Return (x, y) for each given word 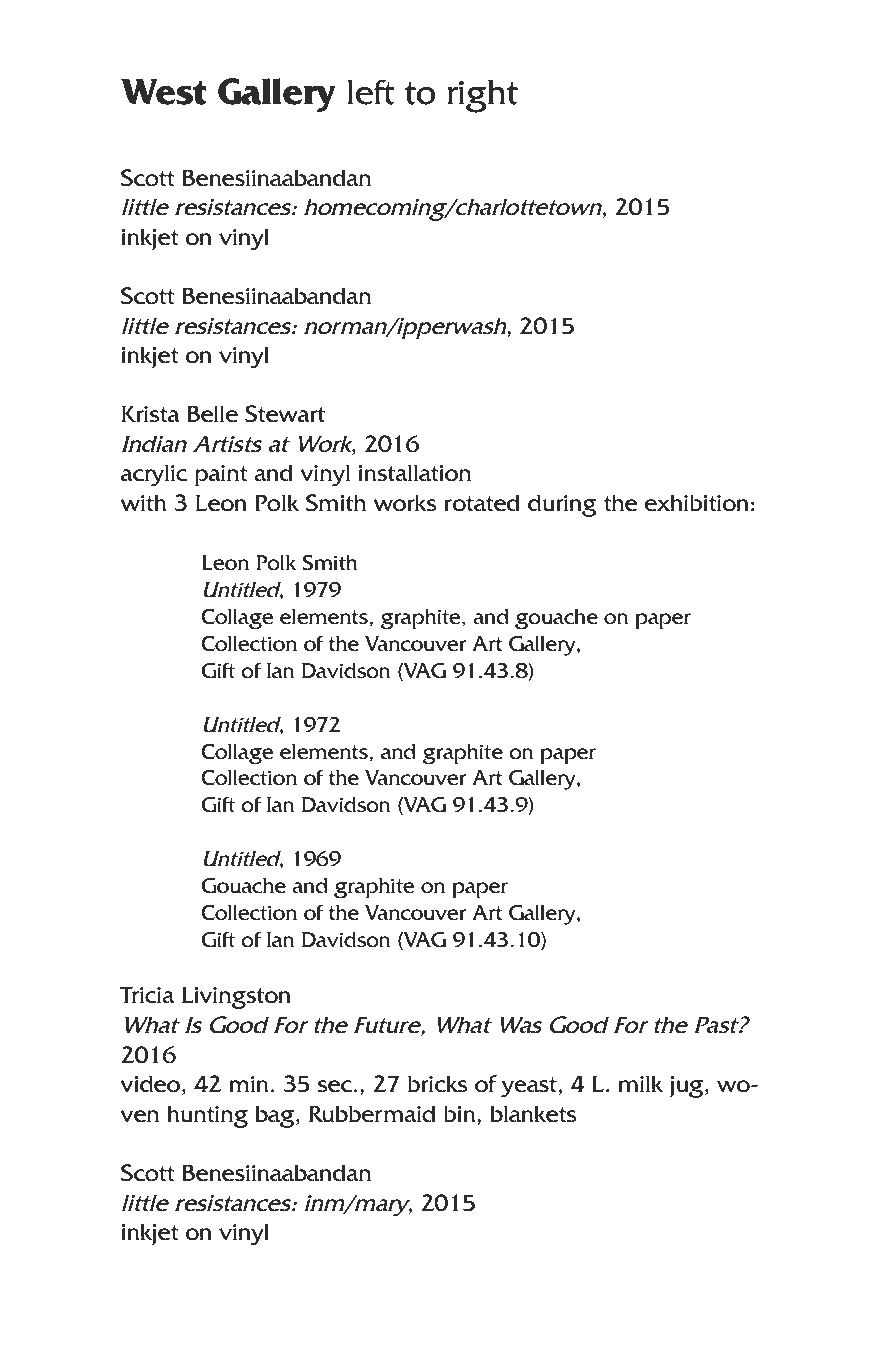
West (164, 92)
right (482, 96)
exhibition (697, 503)
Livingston (236, 997)
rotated (482, 503)
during (562, 505)
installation (414, 473)
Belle (212, 414)
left (371, 92)
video (150, 1084)
